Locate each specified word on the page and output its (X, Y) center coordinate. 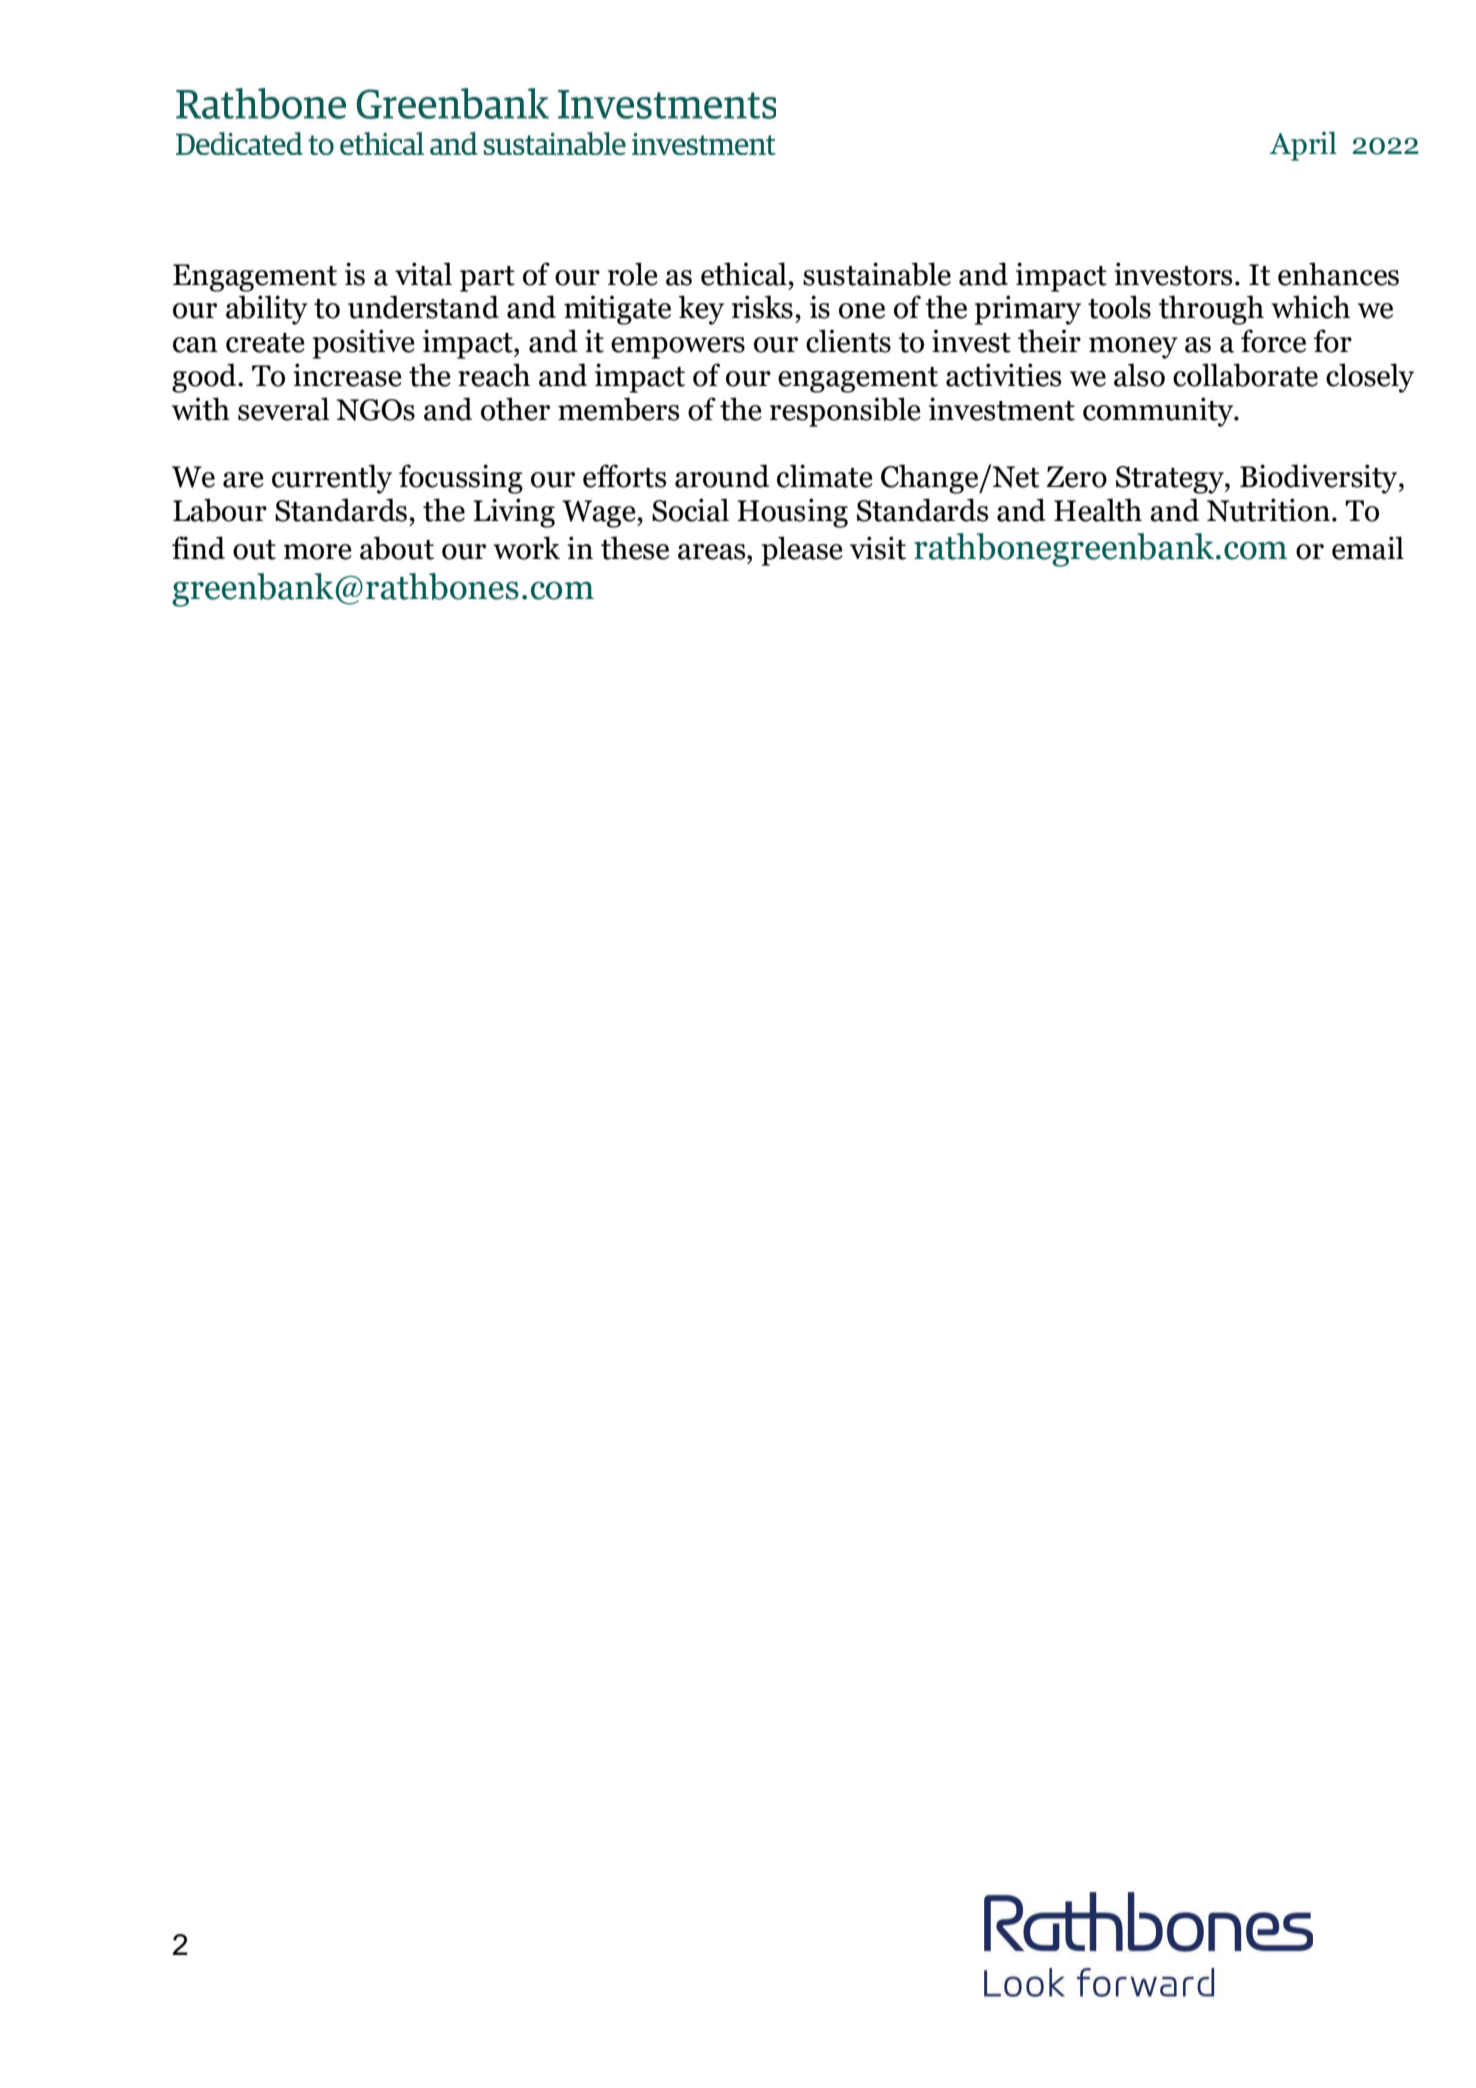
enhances (1338, 274)
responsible (845, 412)
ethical (744, 274)
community (1159, 412)
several (284, 409)
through (1211, 310)
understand (423, 307)
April (1303, 146)
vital (423, 274)
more (317, 552)
